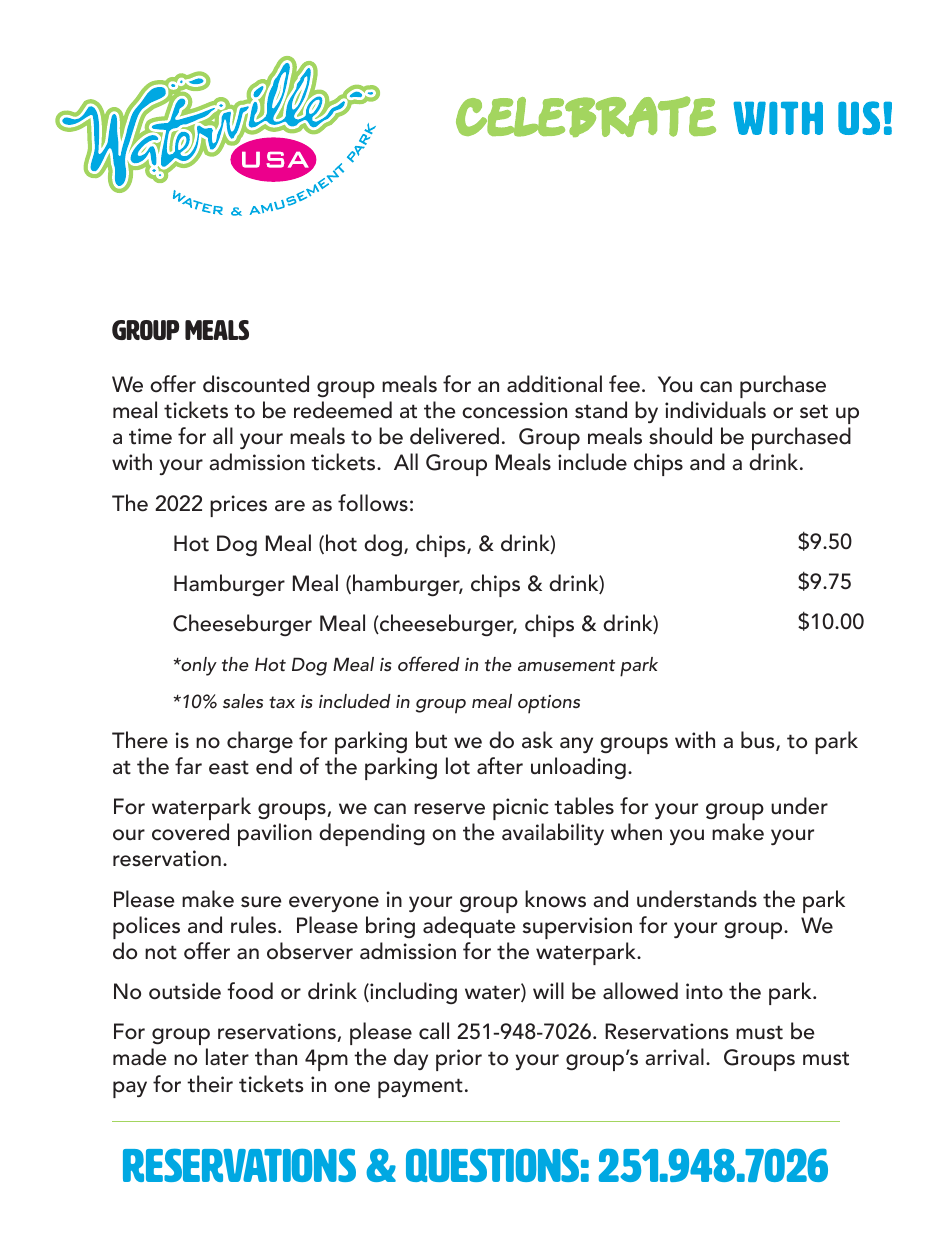 This document has width=952, height=1233. I want to click on when, so click(636, 832).
